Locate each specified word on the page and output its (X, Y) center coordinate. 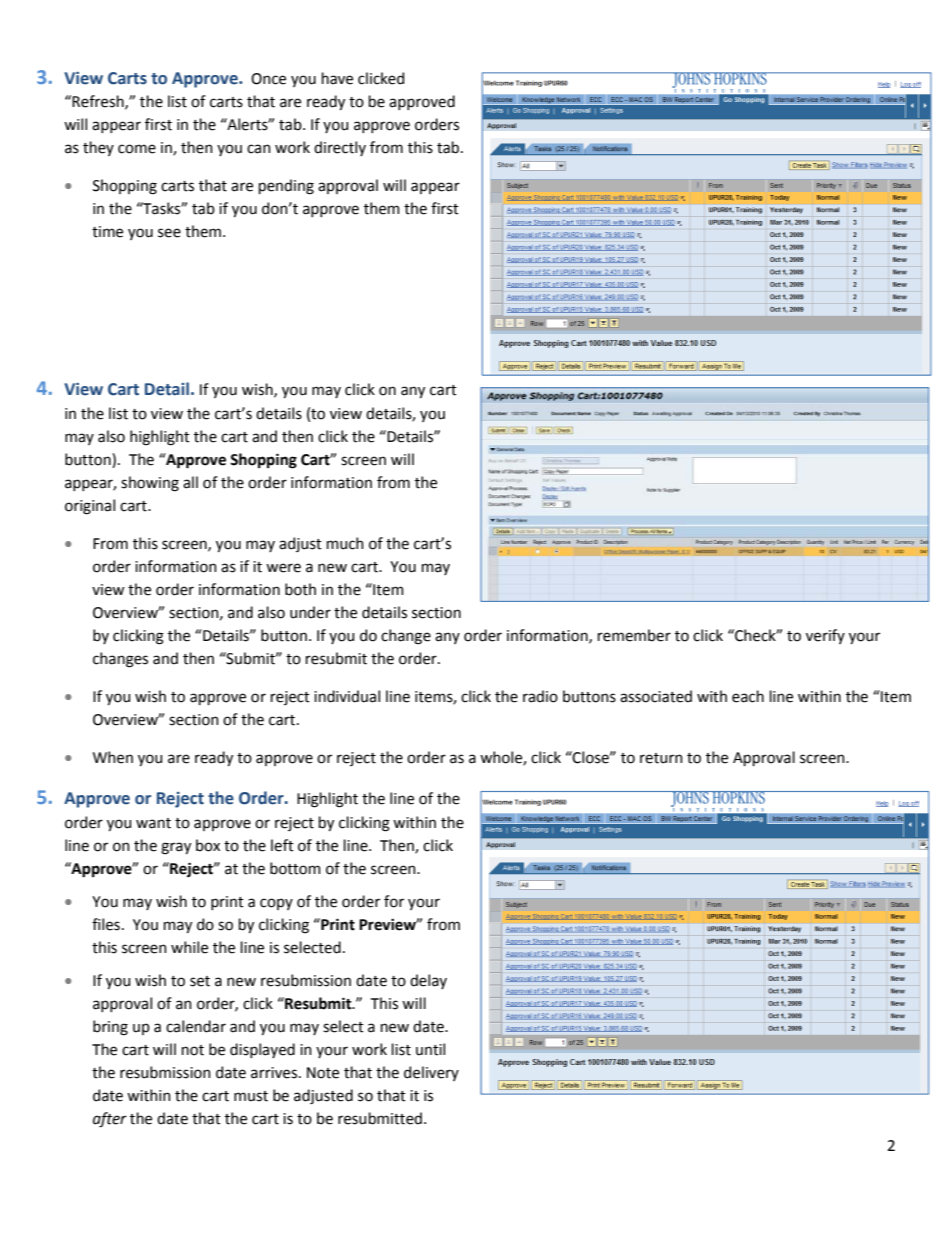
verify (825, 636)
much (345, 543)
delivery (431, 1073)
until (430, 1049)
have (337, 78)
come (137, 149)
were (283, 568)
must (251, 1096)
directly (340, 148)
